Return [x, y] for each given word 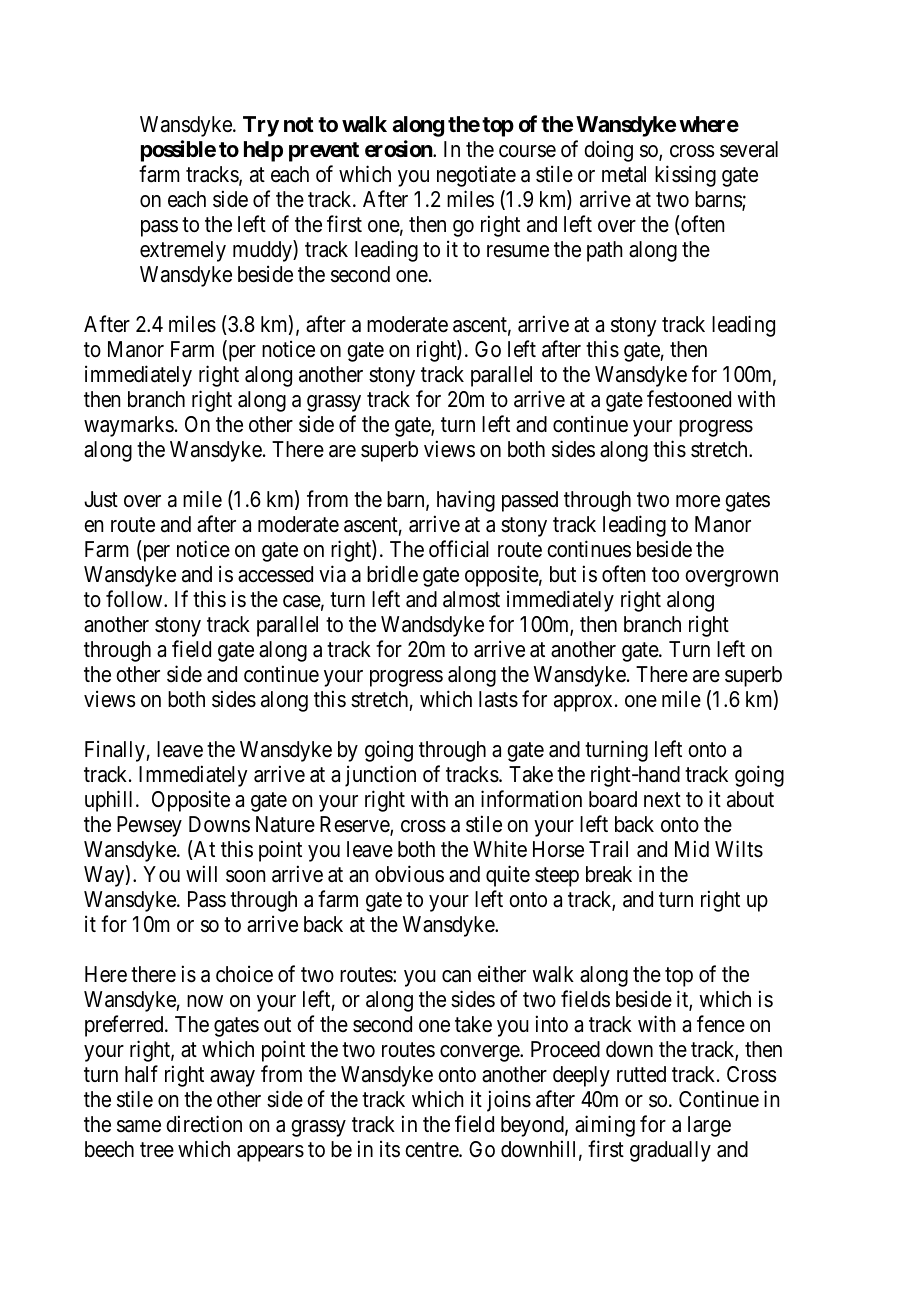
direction [204, 1124]
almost [471, 599]
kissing [685, 176]
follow [135, 598]
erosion [399, 149]
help [263, 151]
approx [583, 703]
